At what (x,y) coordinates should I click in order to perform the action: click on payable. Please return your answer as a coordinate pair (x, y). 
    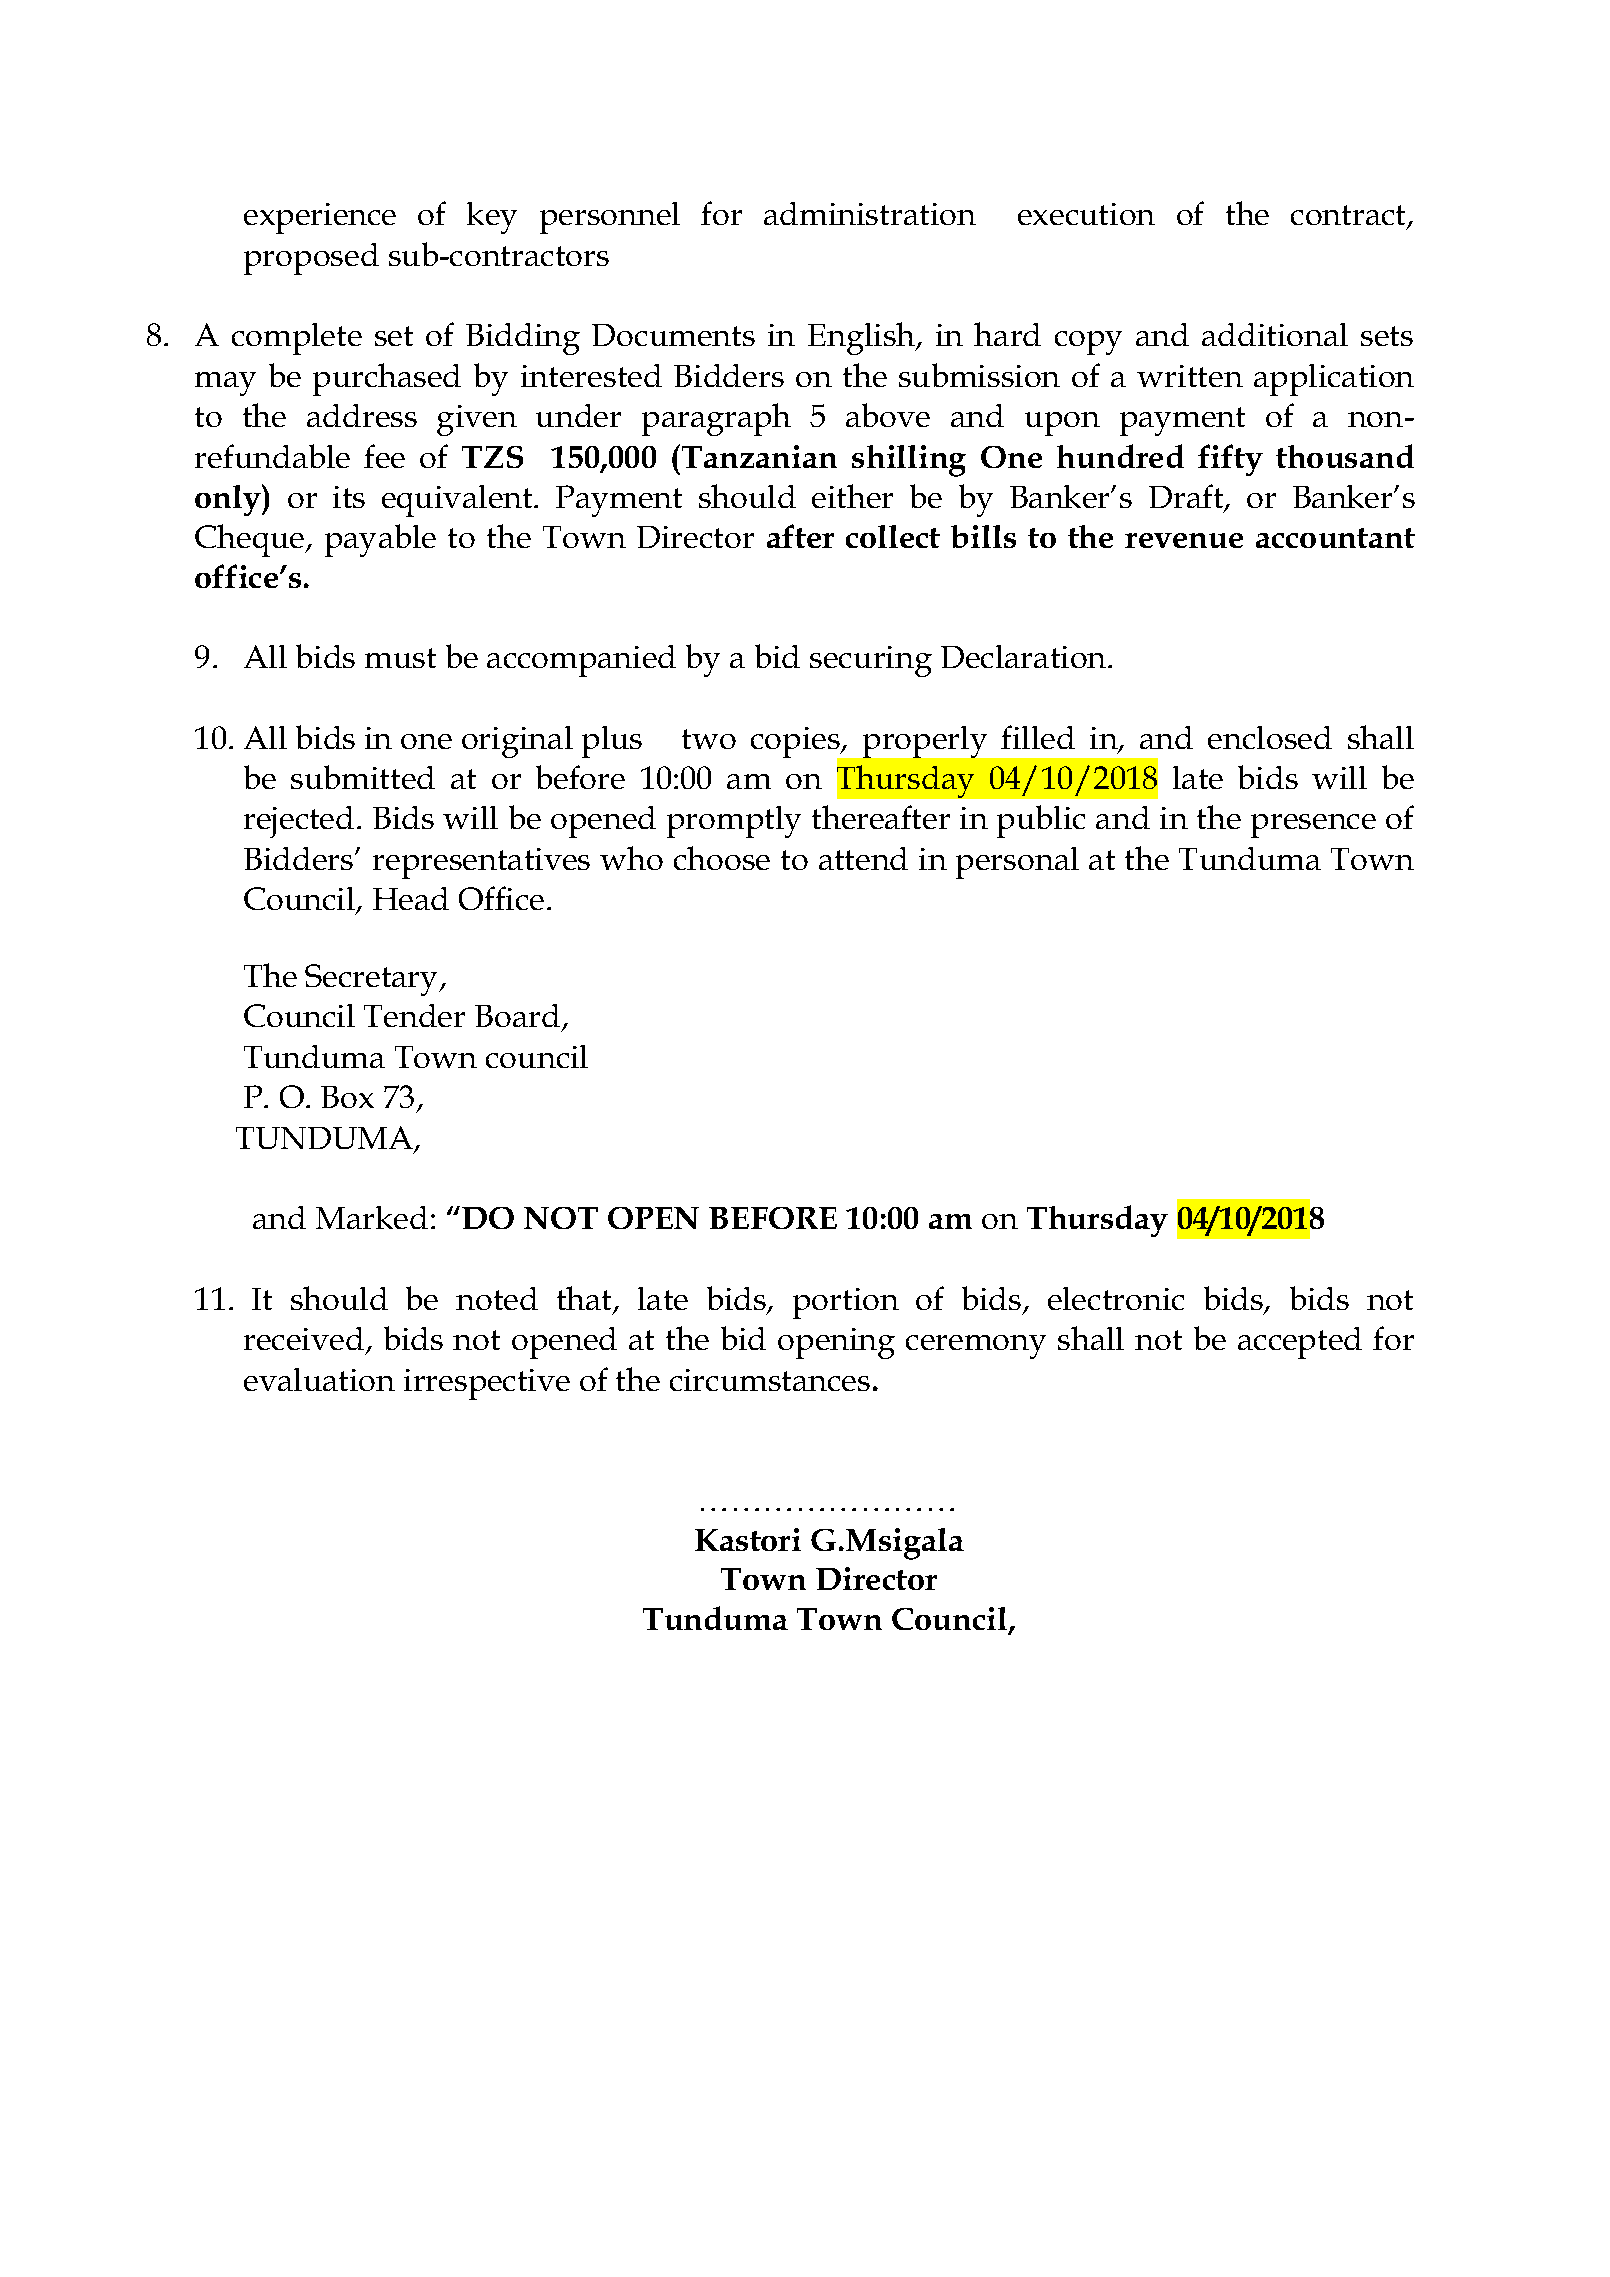
    Looking at the image, I should click on (380, 540).
